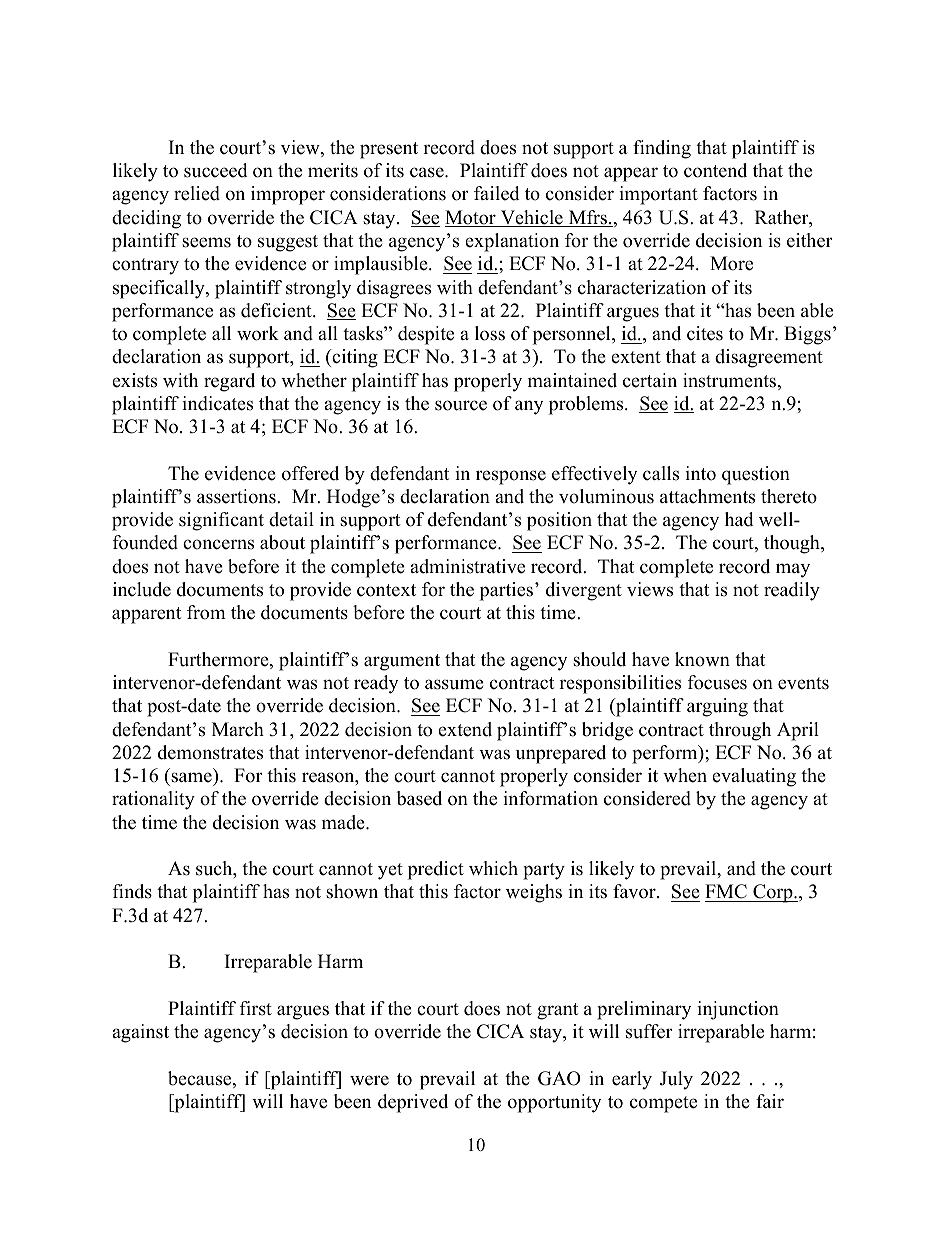 The image size is (952, 1233). What do you see at coordinates (413, 1103) in the screenshot?
I see `deprived` at bounding box center [413, 1103].
